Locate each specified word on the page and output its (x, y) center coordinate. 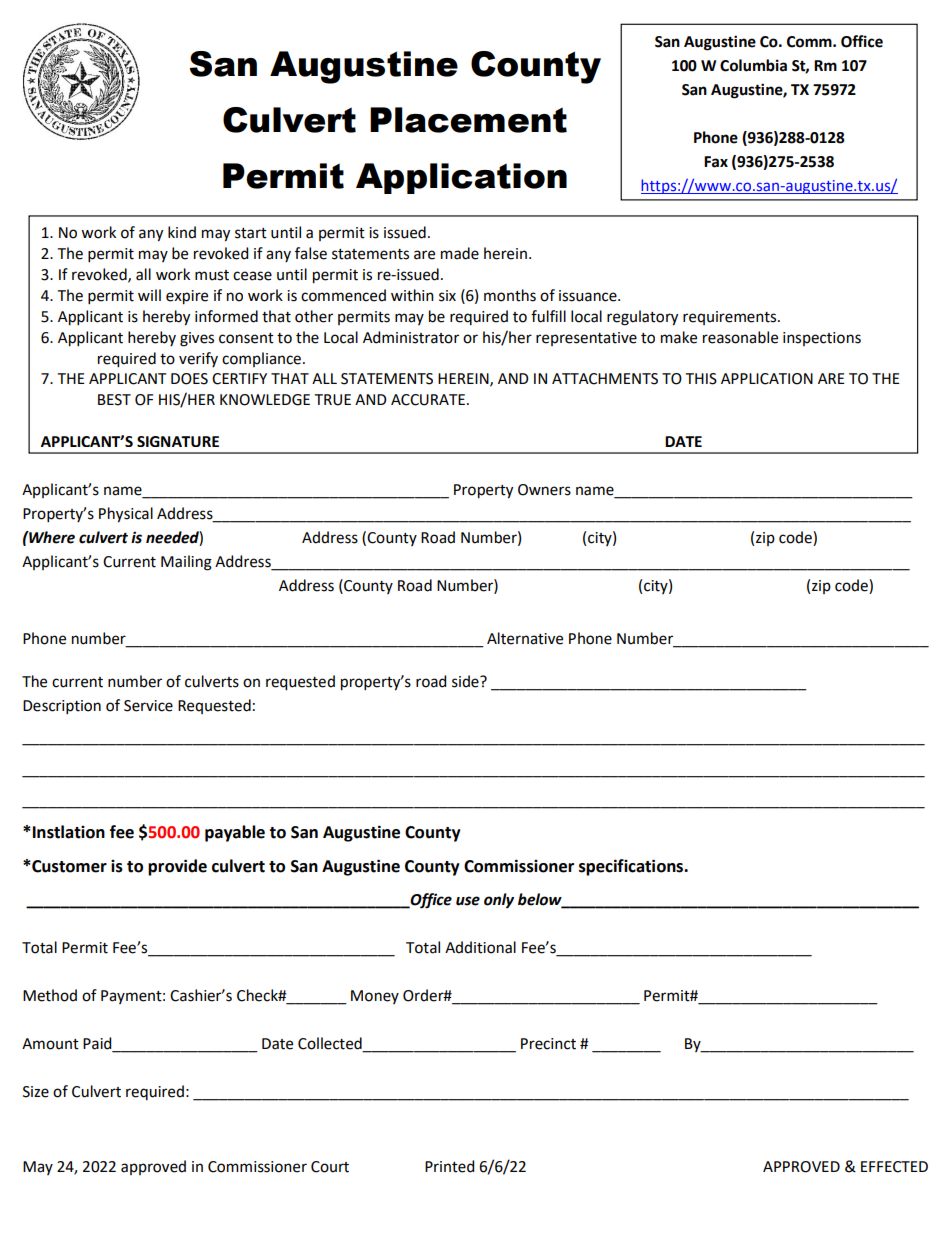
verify (198, 359)
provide (177, 867)
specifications (632, 867)
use (468, 901)
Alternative (525, 638)
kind (182, 232)
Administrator (411, 337)
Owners (544, 490)
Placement (468, 120)
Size (36, 1092)
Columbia (753, 65)
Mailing (186, 563)
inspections (822, 339)
